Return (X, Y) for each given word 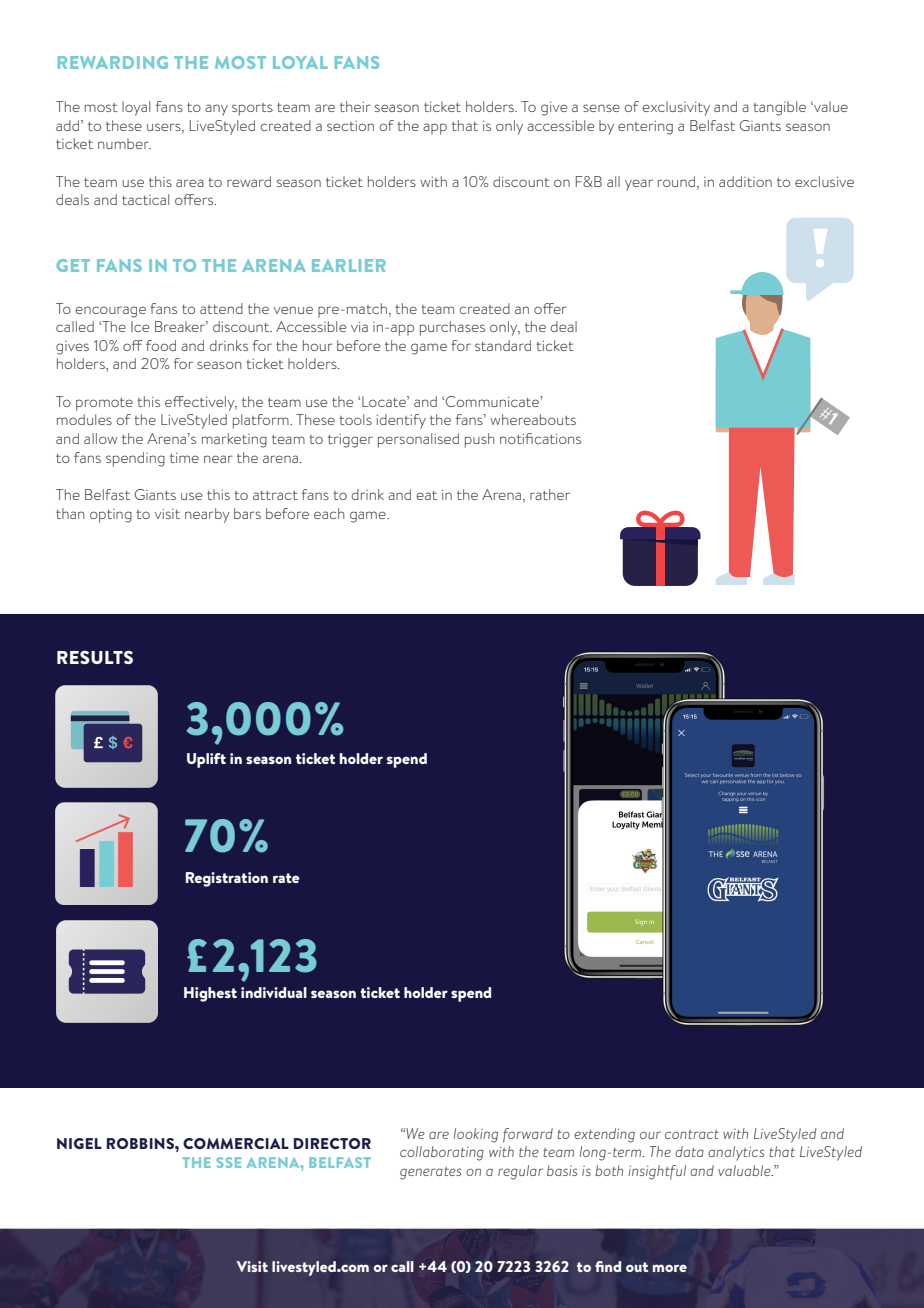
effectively (201, 403)
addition (745, 181)
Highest (210, 994)
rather (550, 494)
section (350, 126)
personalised (418, 440)
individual (274, 992)
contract (692, 1134)
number (124, 143)
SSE (229, 1162)
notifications (540, 438)
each (329, 513)
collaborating (442, 1153)
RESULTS (95, 657)
